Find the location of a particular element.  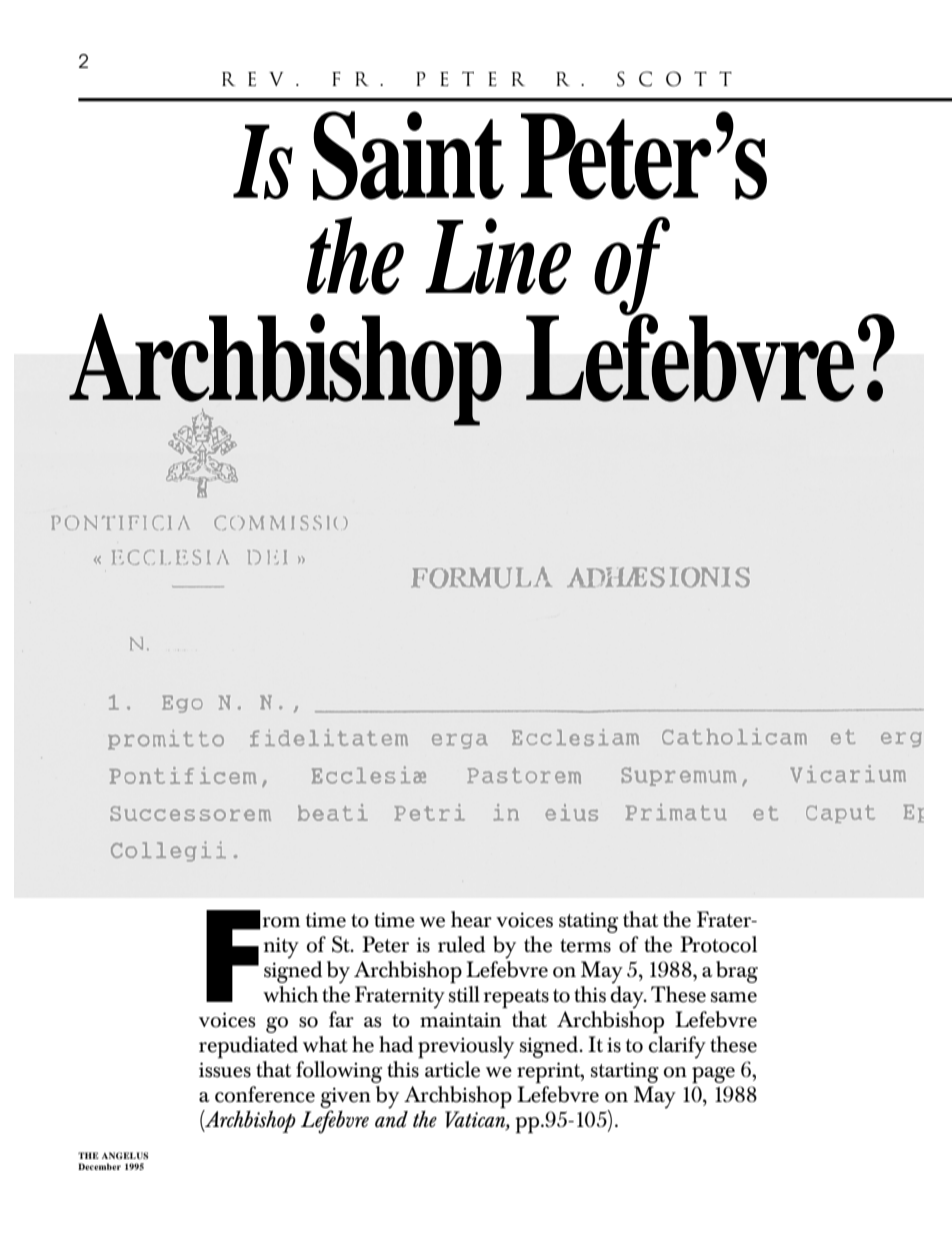

which is located at coordinates (290, 994).
